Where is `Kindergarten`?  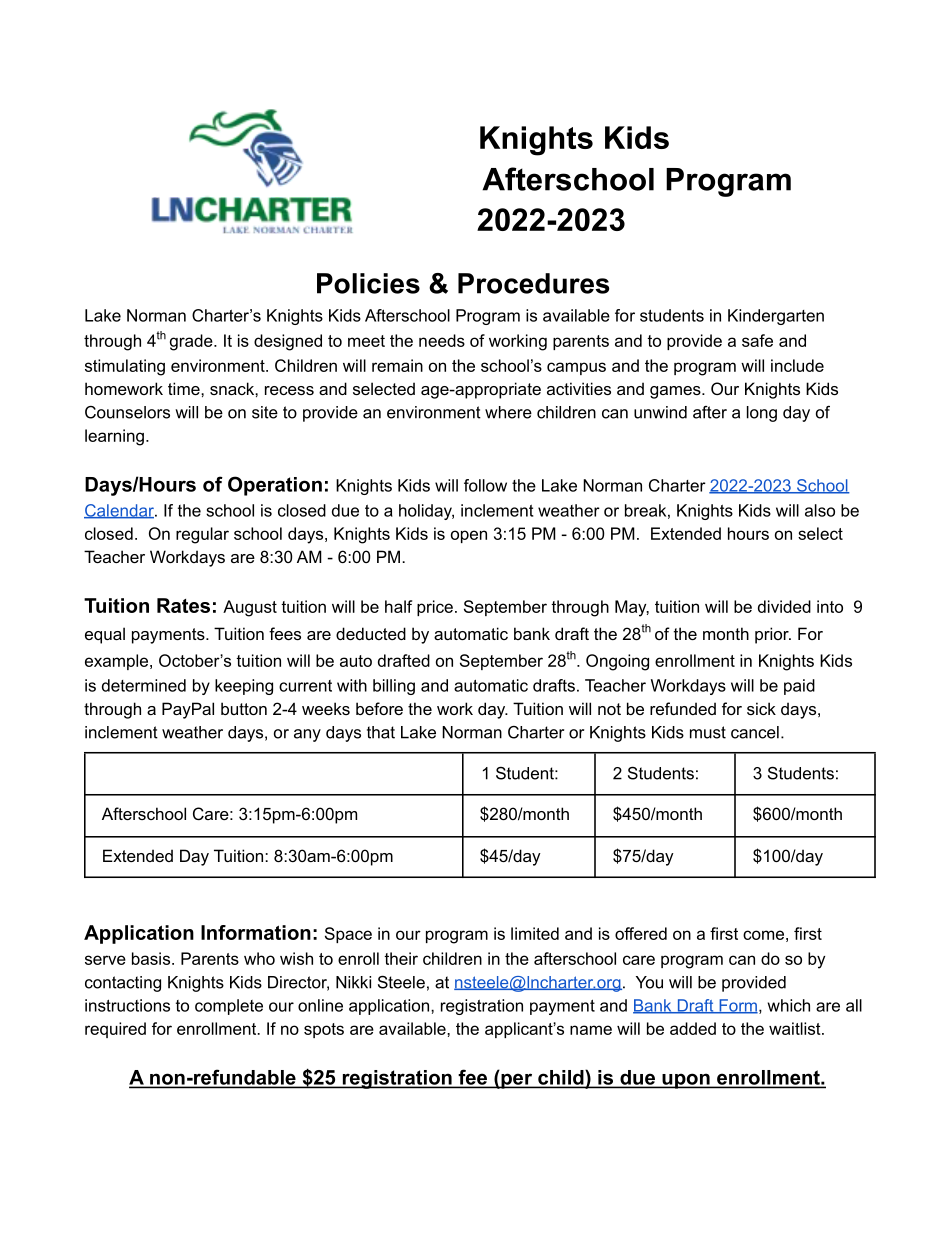
Kindergarten is located at coordinates (776, 317).
